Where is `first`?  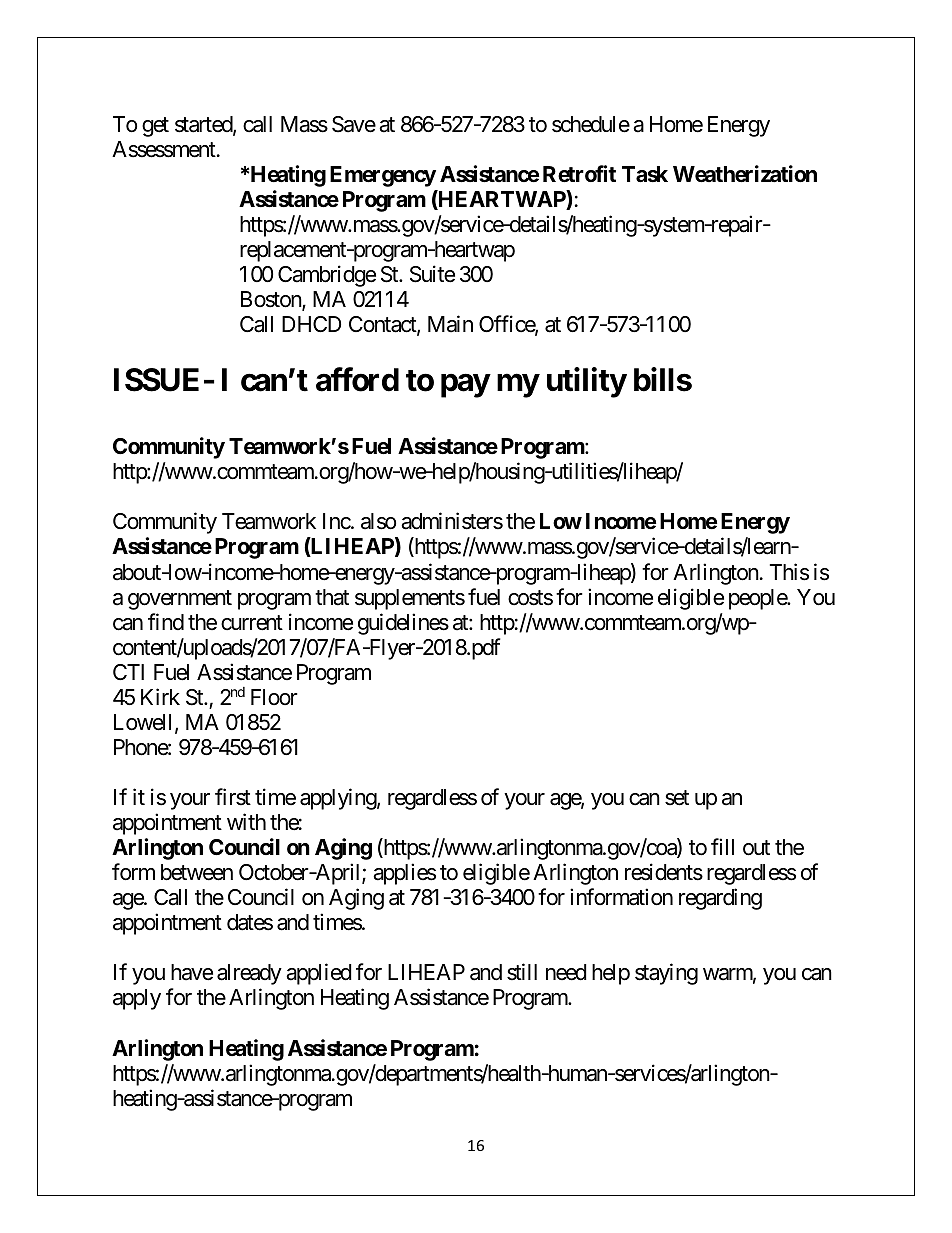 first is located at coordinates (233, 797).
